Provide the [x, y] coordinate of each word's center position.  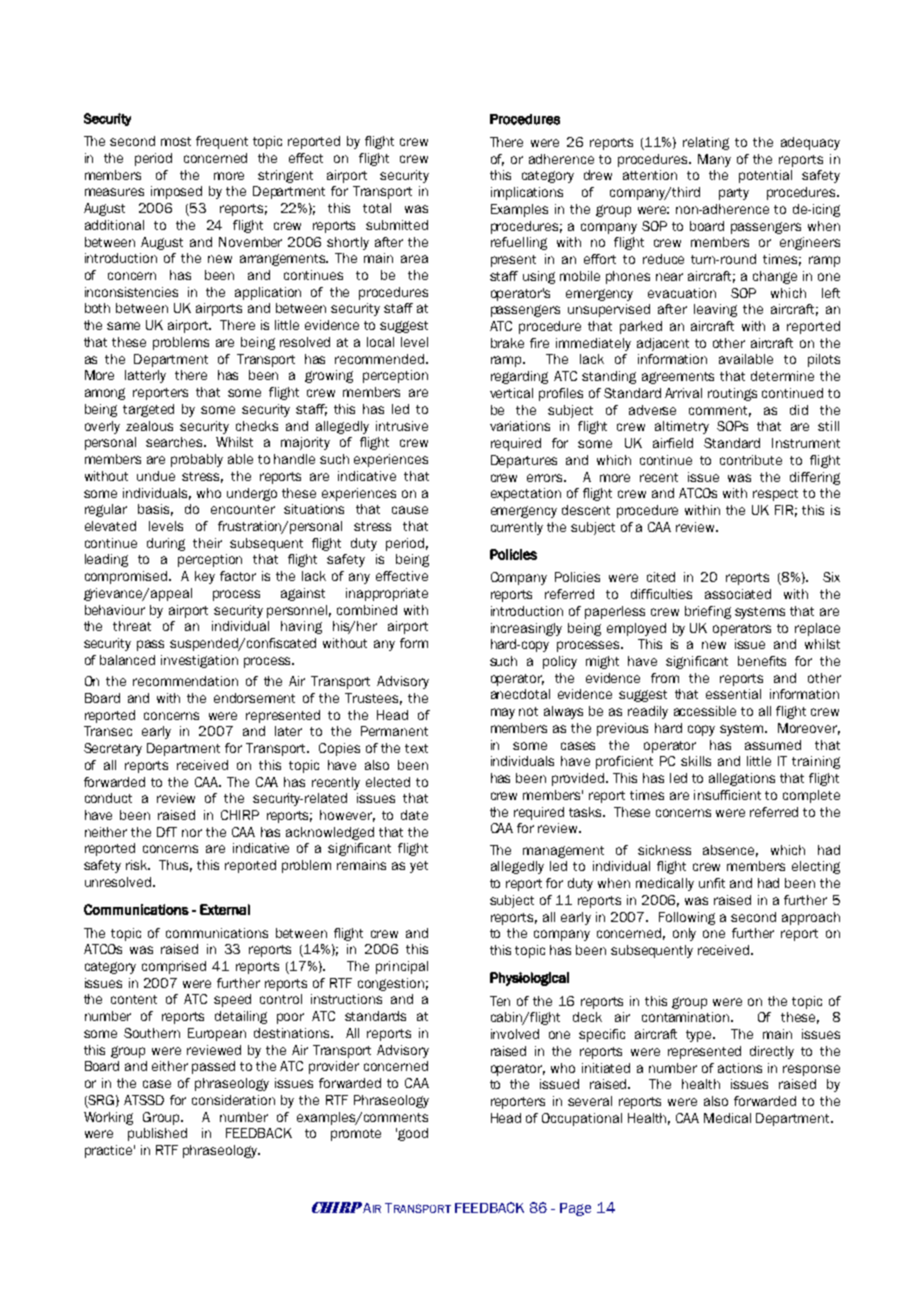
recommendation [185, 681]
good [413, 1134]
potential [765, 176]
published [157, 1134]
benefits [762, 661]
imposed [176, 192]
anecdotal [520, 694]
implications [527, 193]
